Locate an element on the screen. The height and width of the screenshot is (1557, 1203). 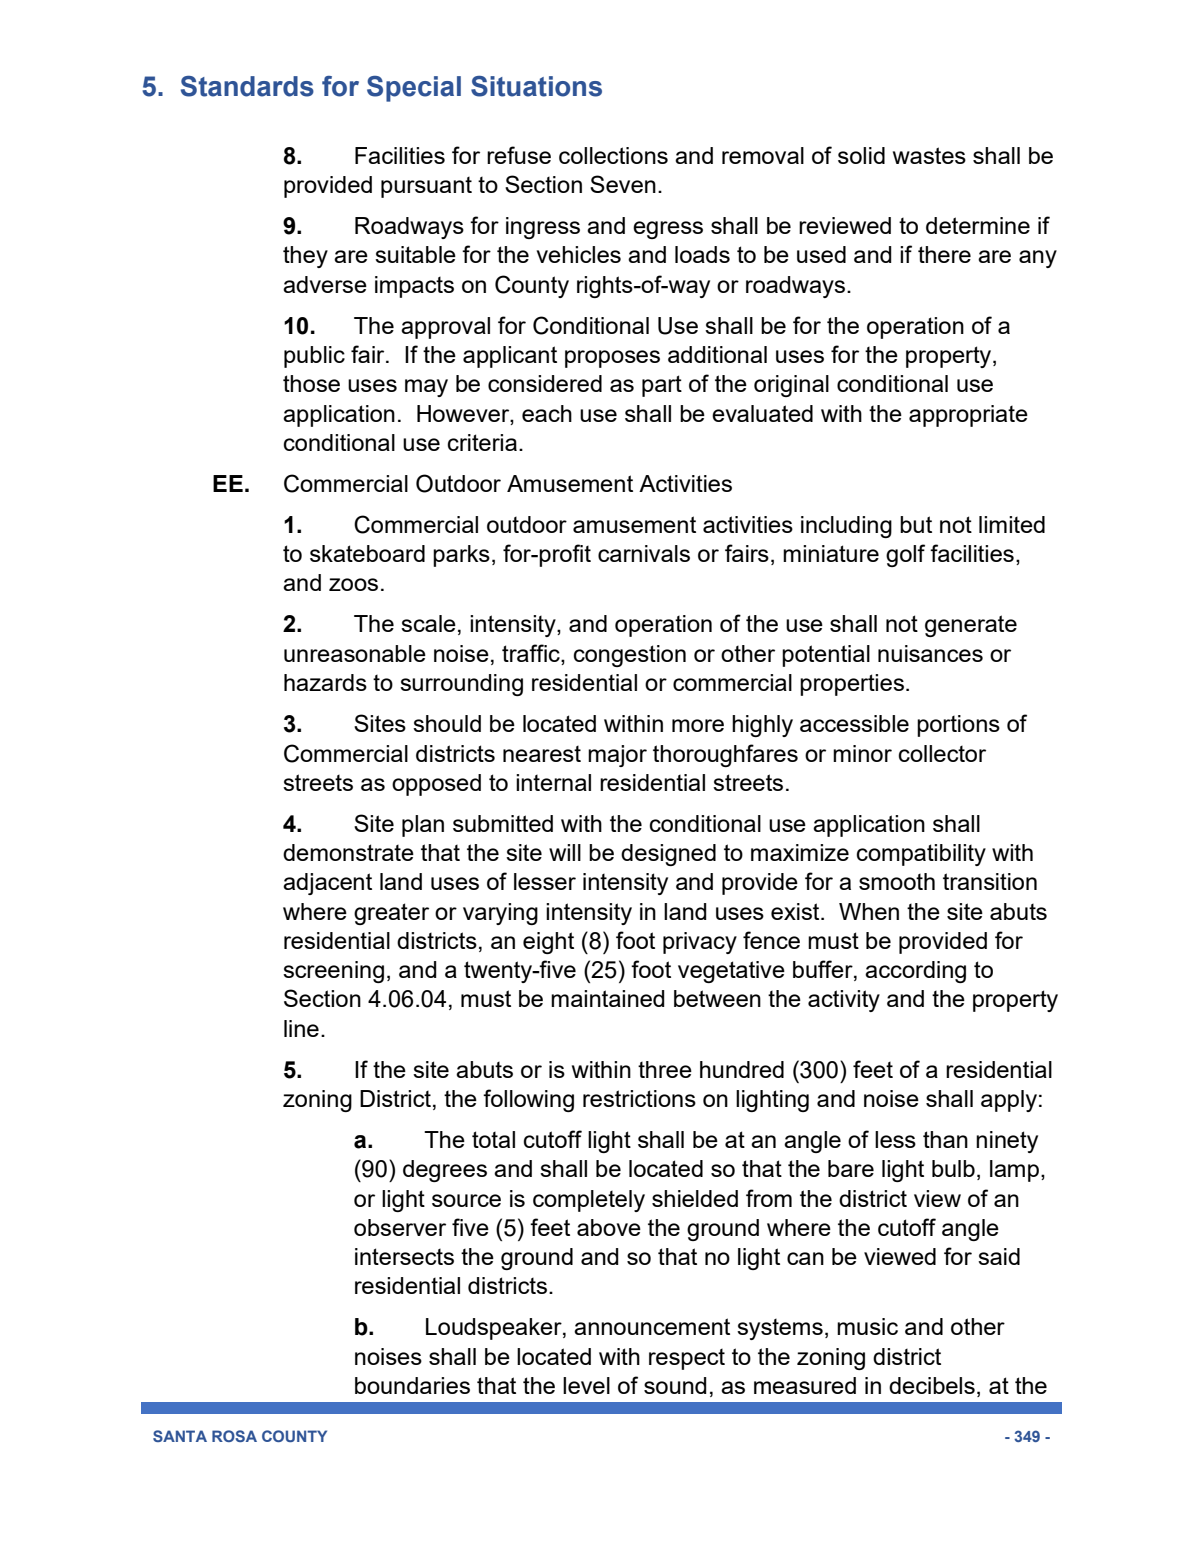
Standards is located at coordinates (247, 86).
